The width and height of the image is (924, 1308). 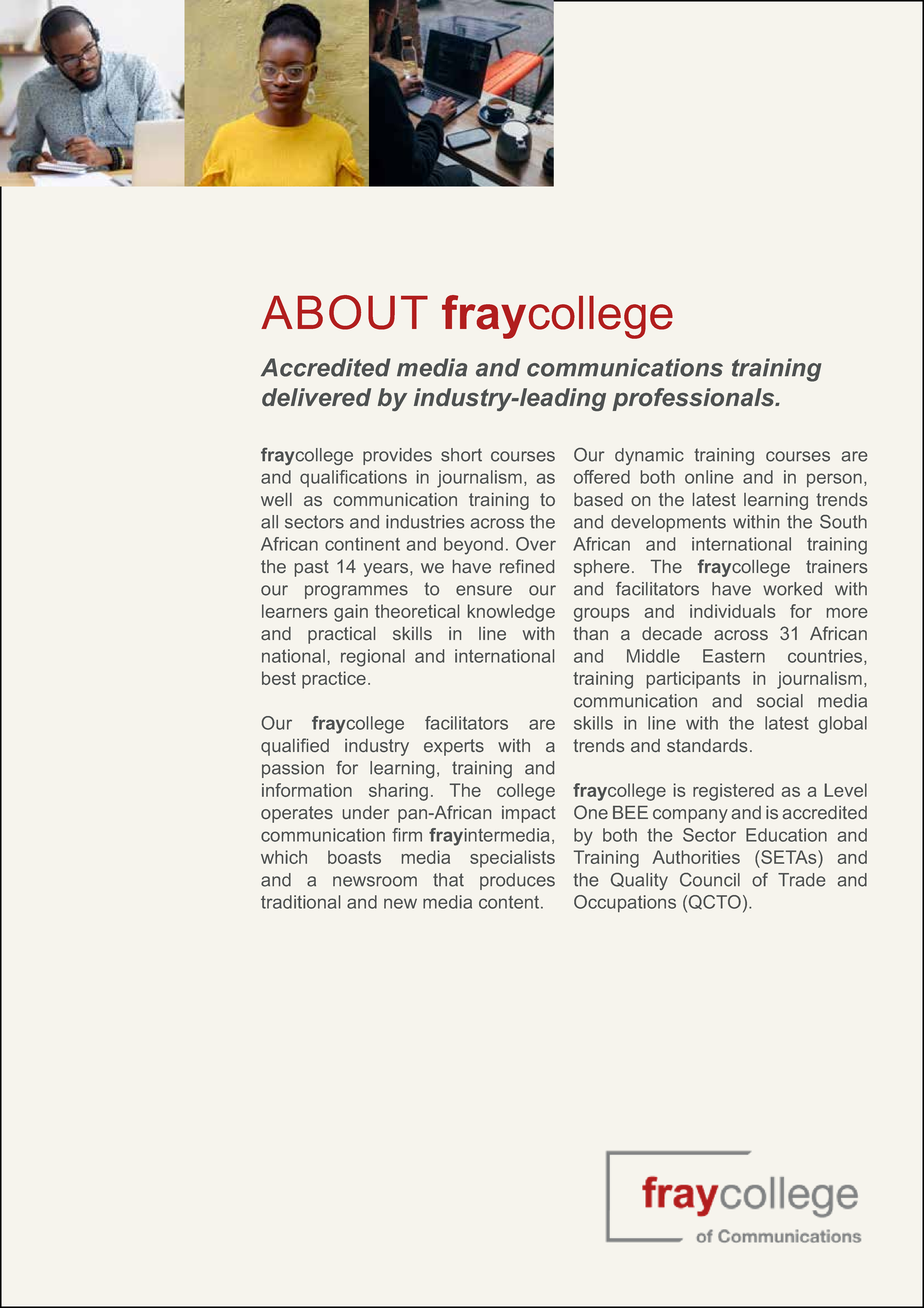 I want to click on experts, so click(x=454, y=747).
